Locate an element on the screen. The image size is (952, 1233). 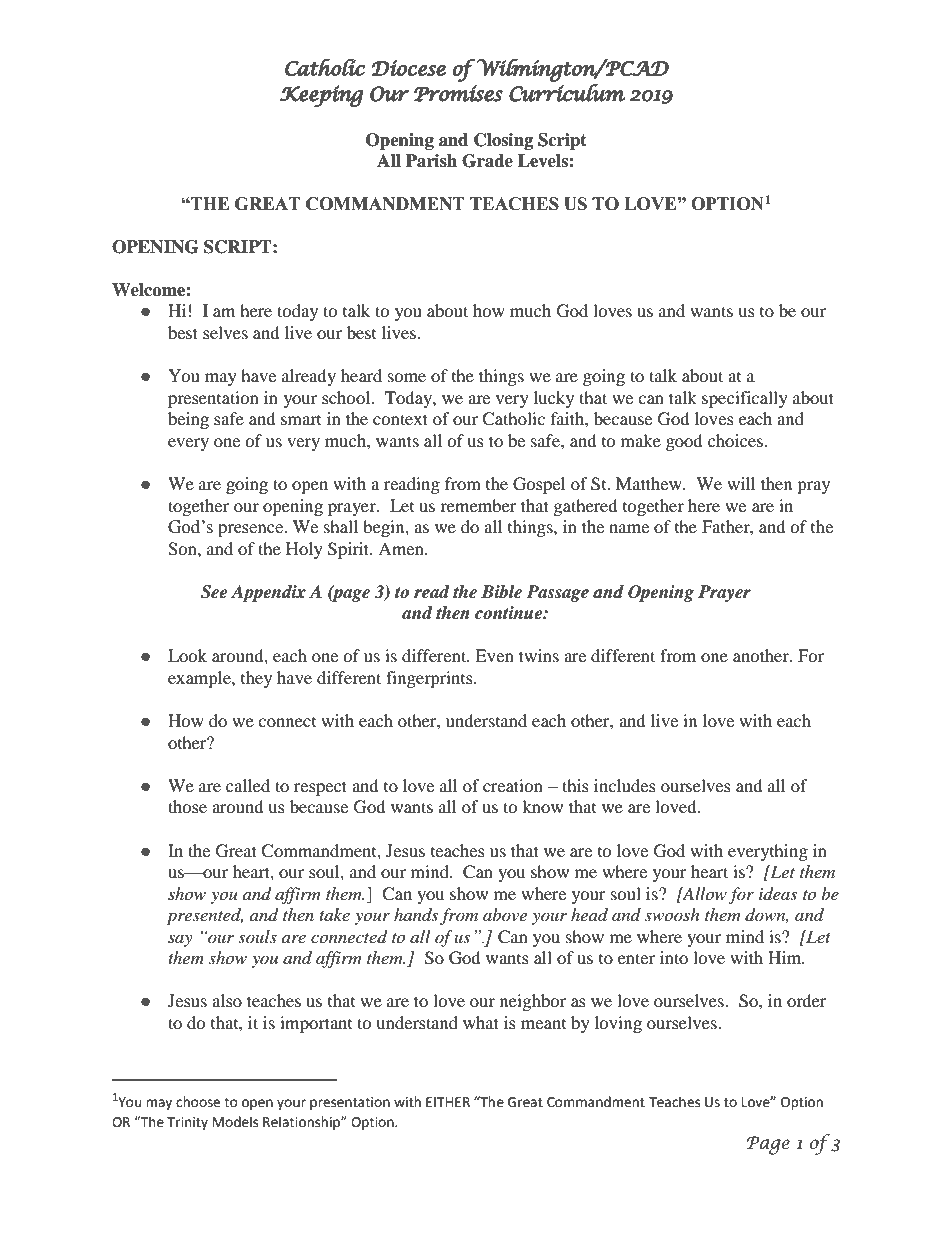
creation is located at coordinates (513, 785).
